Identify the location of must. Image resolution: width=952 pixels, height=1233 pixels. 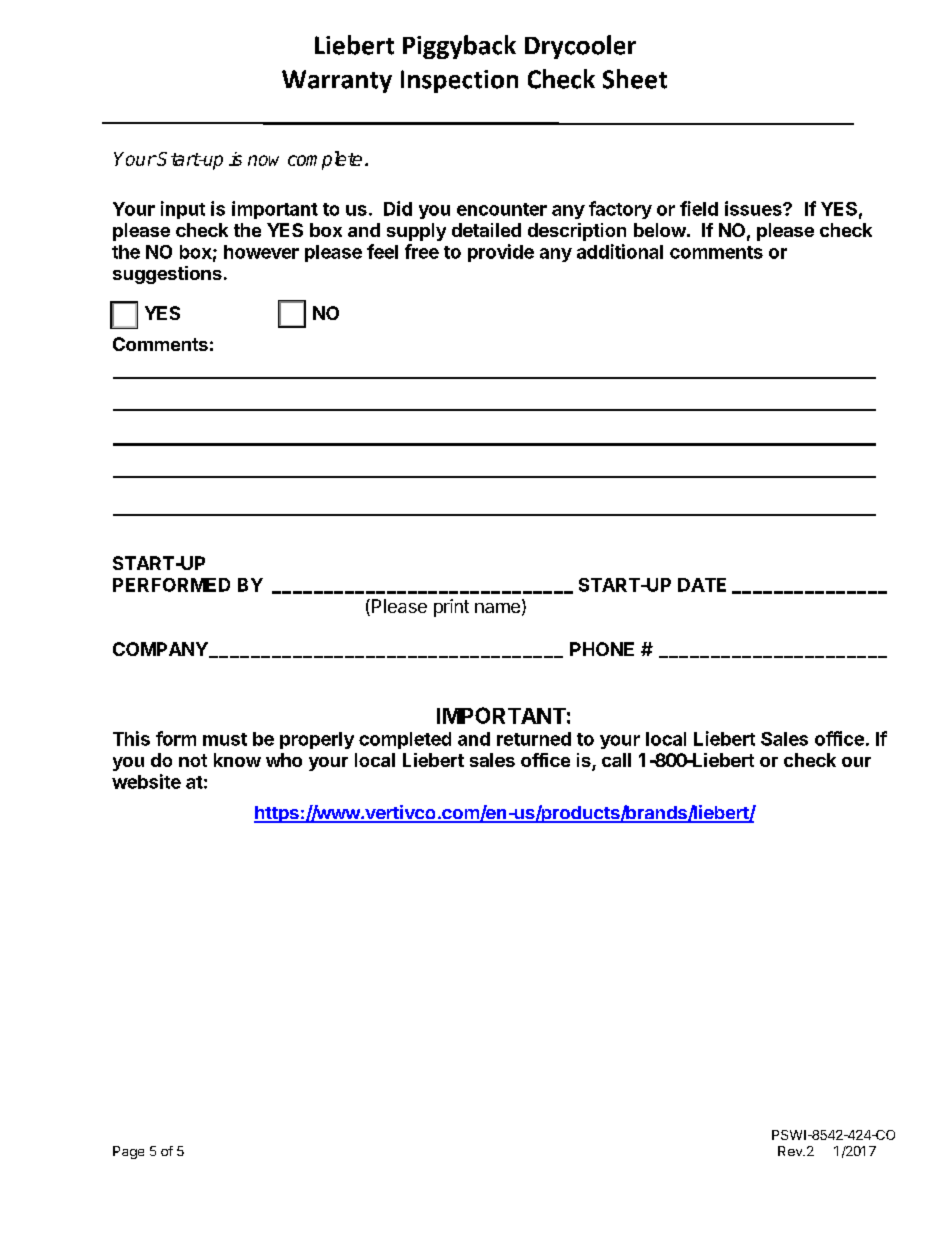
(225, 739).
